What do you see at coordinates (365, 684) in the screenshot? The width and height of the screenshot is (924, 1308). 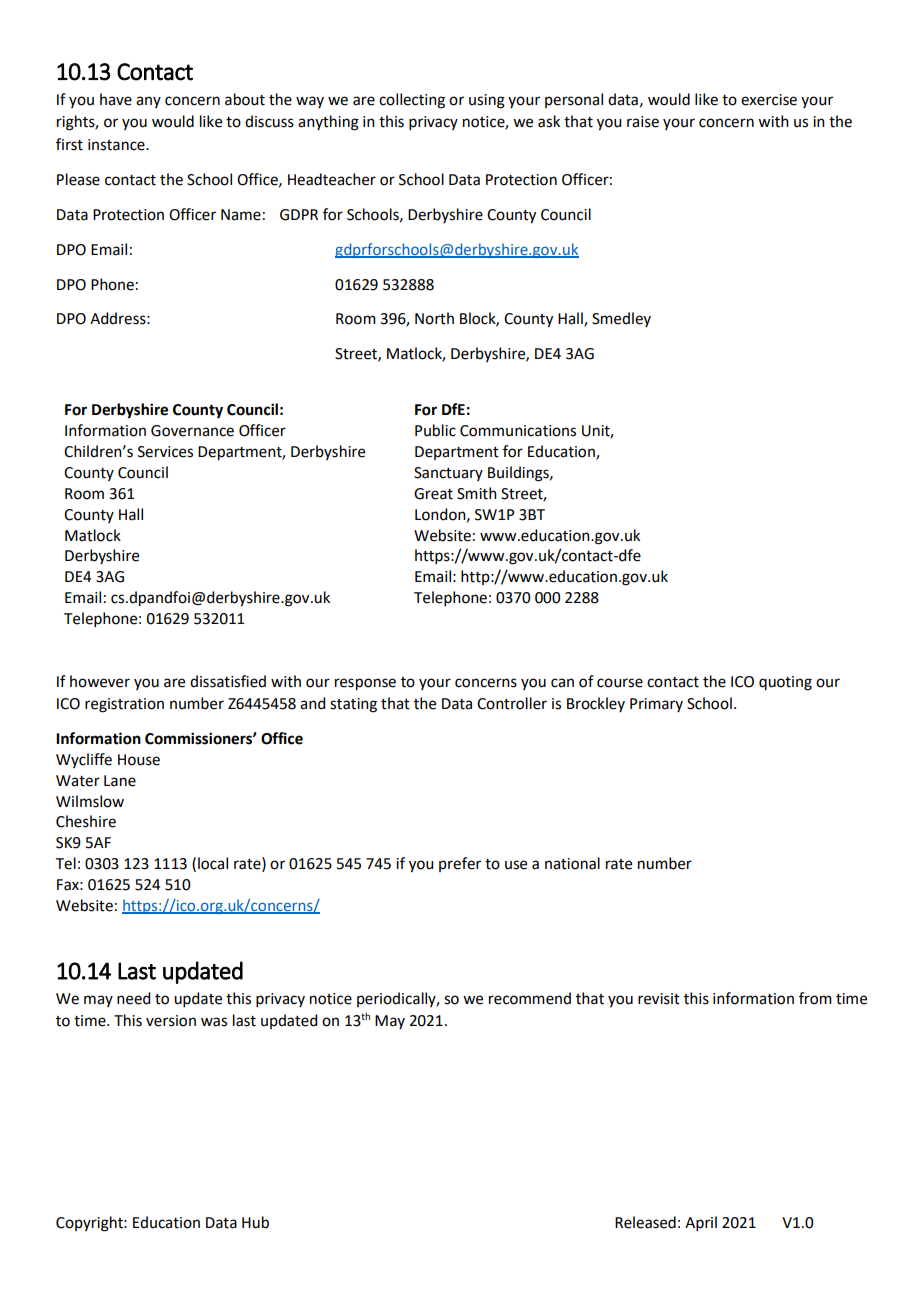 I see `response` at bounding box center [365, 684].
